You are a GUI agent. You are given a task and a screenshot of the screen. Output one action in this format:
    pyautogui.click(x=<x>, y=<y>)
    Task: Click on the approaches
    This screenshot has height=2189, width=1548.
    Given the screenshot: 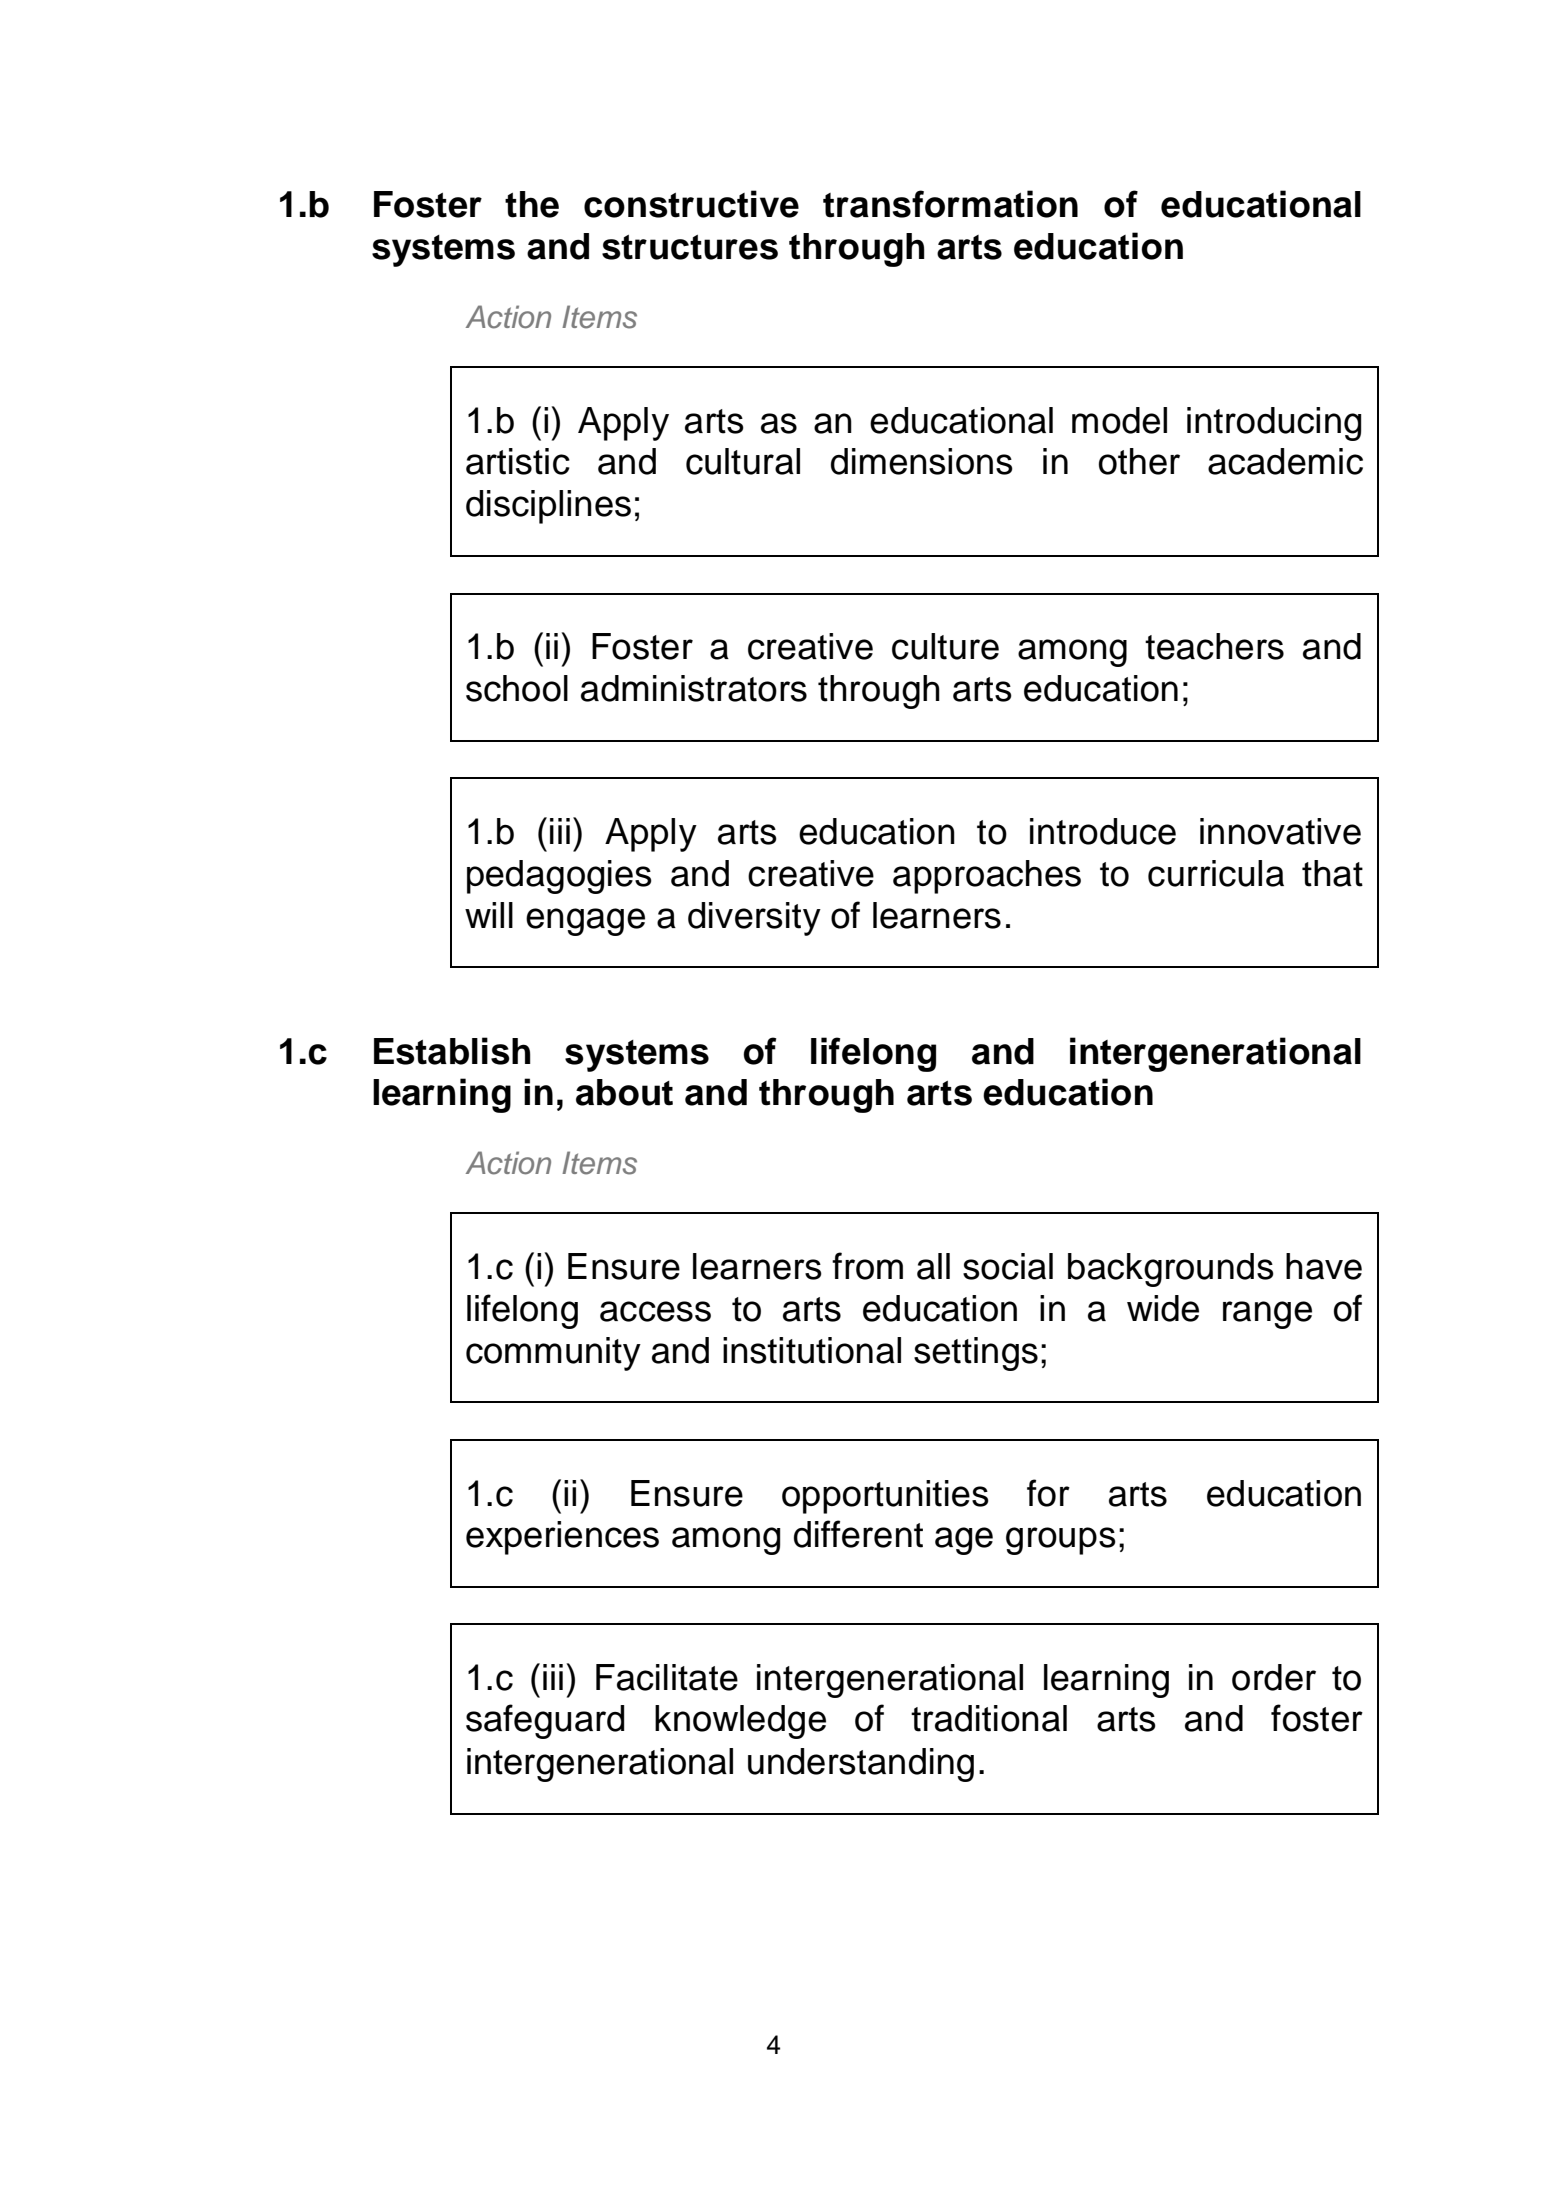 What is the action you would take?
    pyautogui.click(x=987, y=877)
